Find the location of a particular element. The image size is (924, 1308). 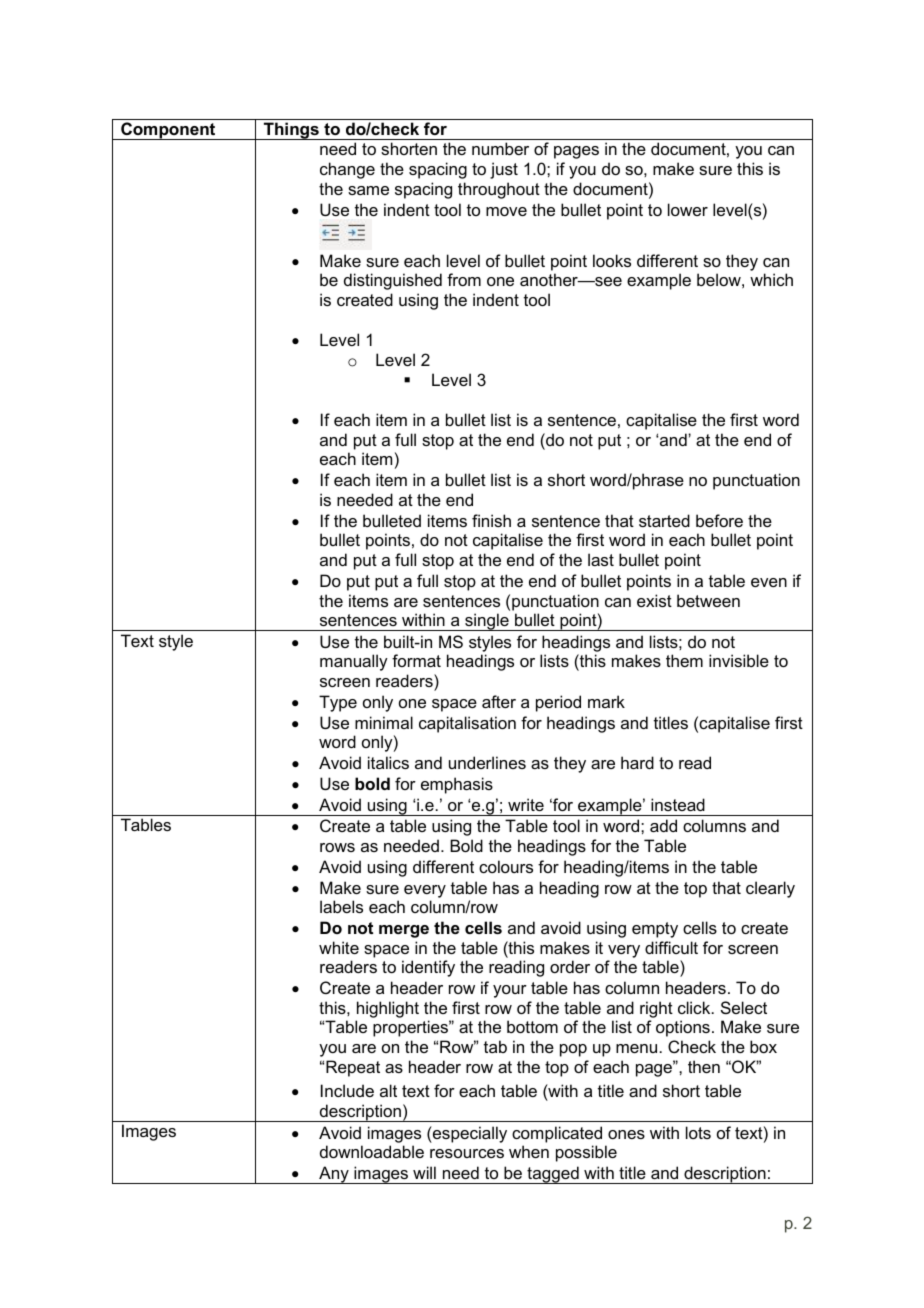

lower is located at coordinates (688, 209).
